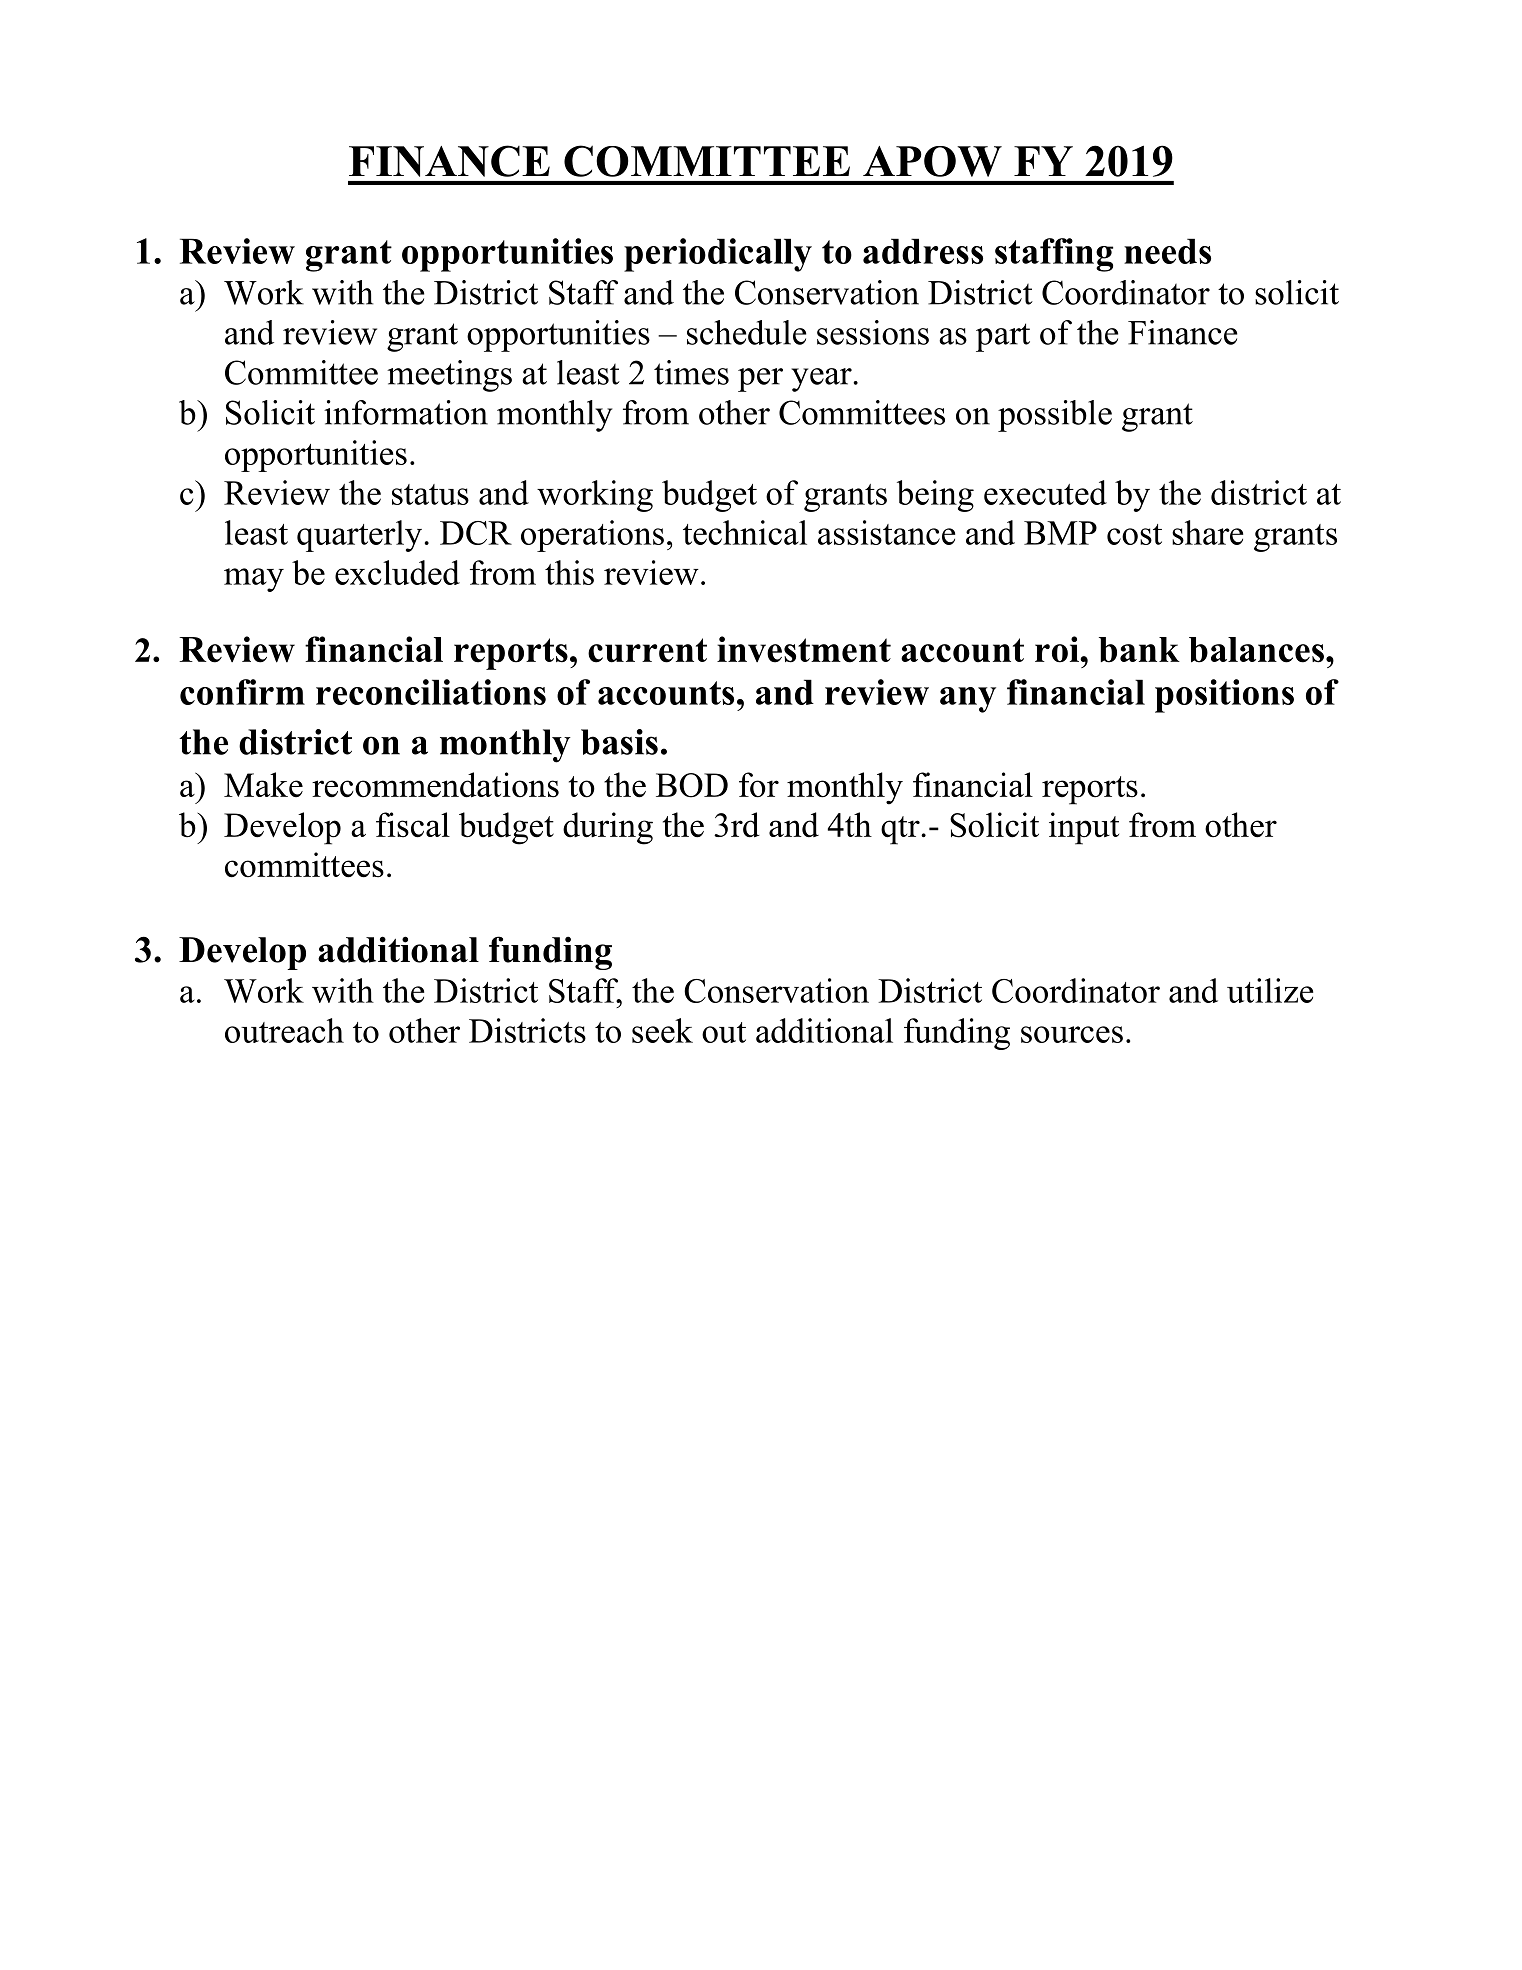 This screenshot has height=1970, width=1522. What do you see at coordinates (449, 376) in the screenshot?
I see `meetings` at bounding box center [449, 376].
